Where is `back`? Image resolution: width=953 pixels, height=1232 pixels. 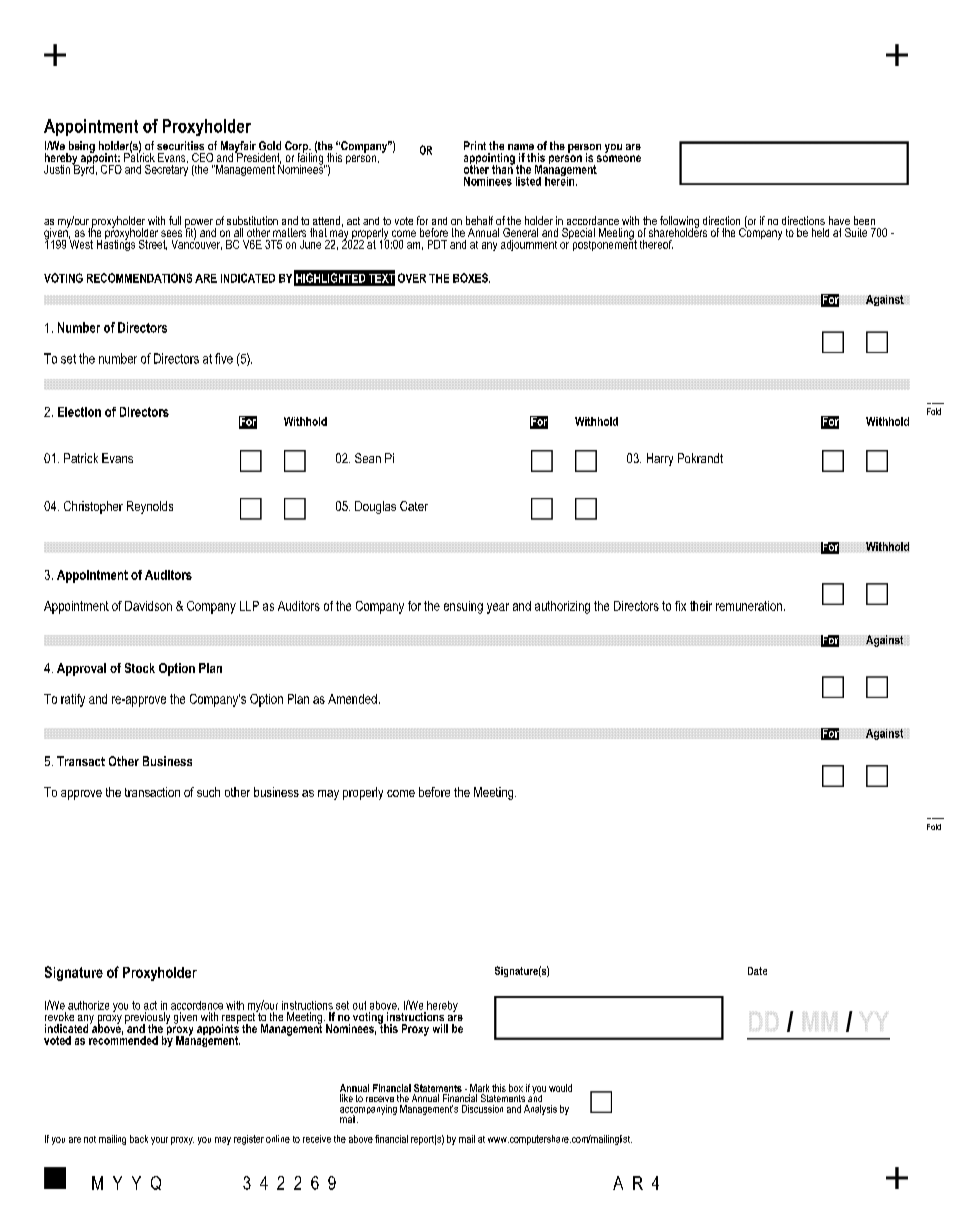 back is located at coordinates (139, 1139).
